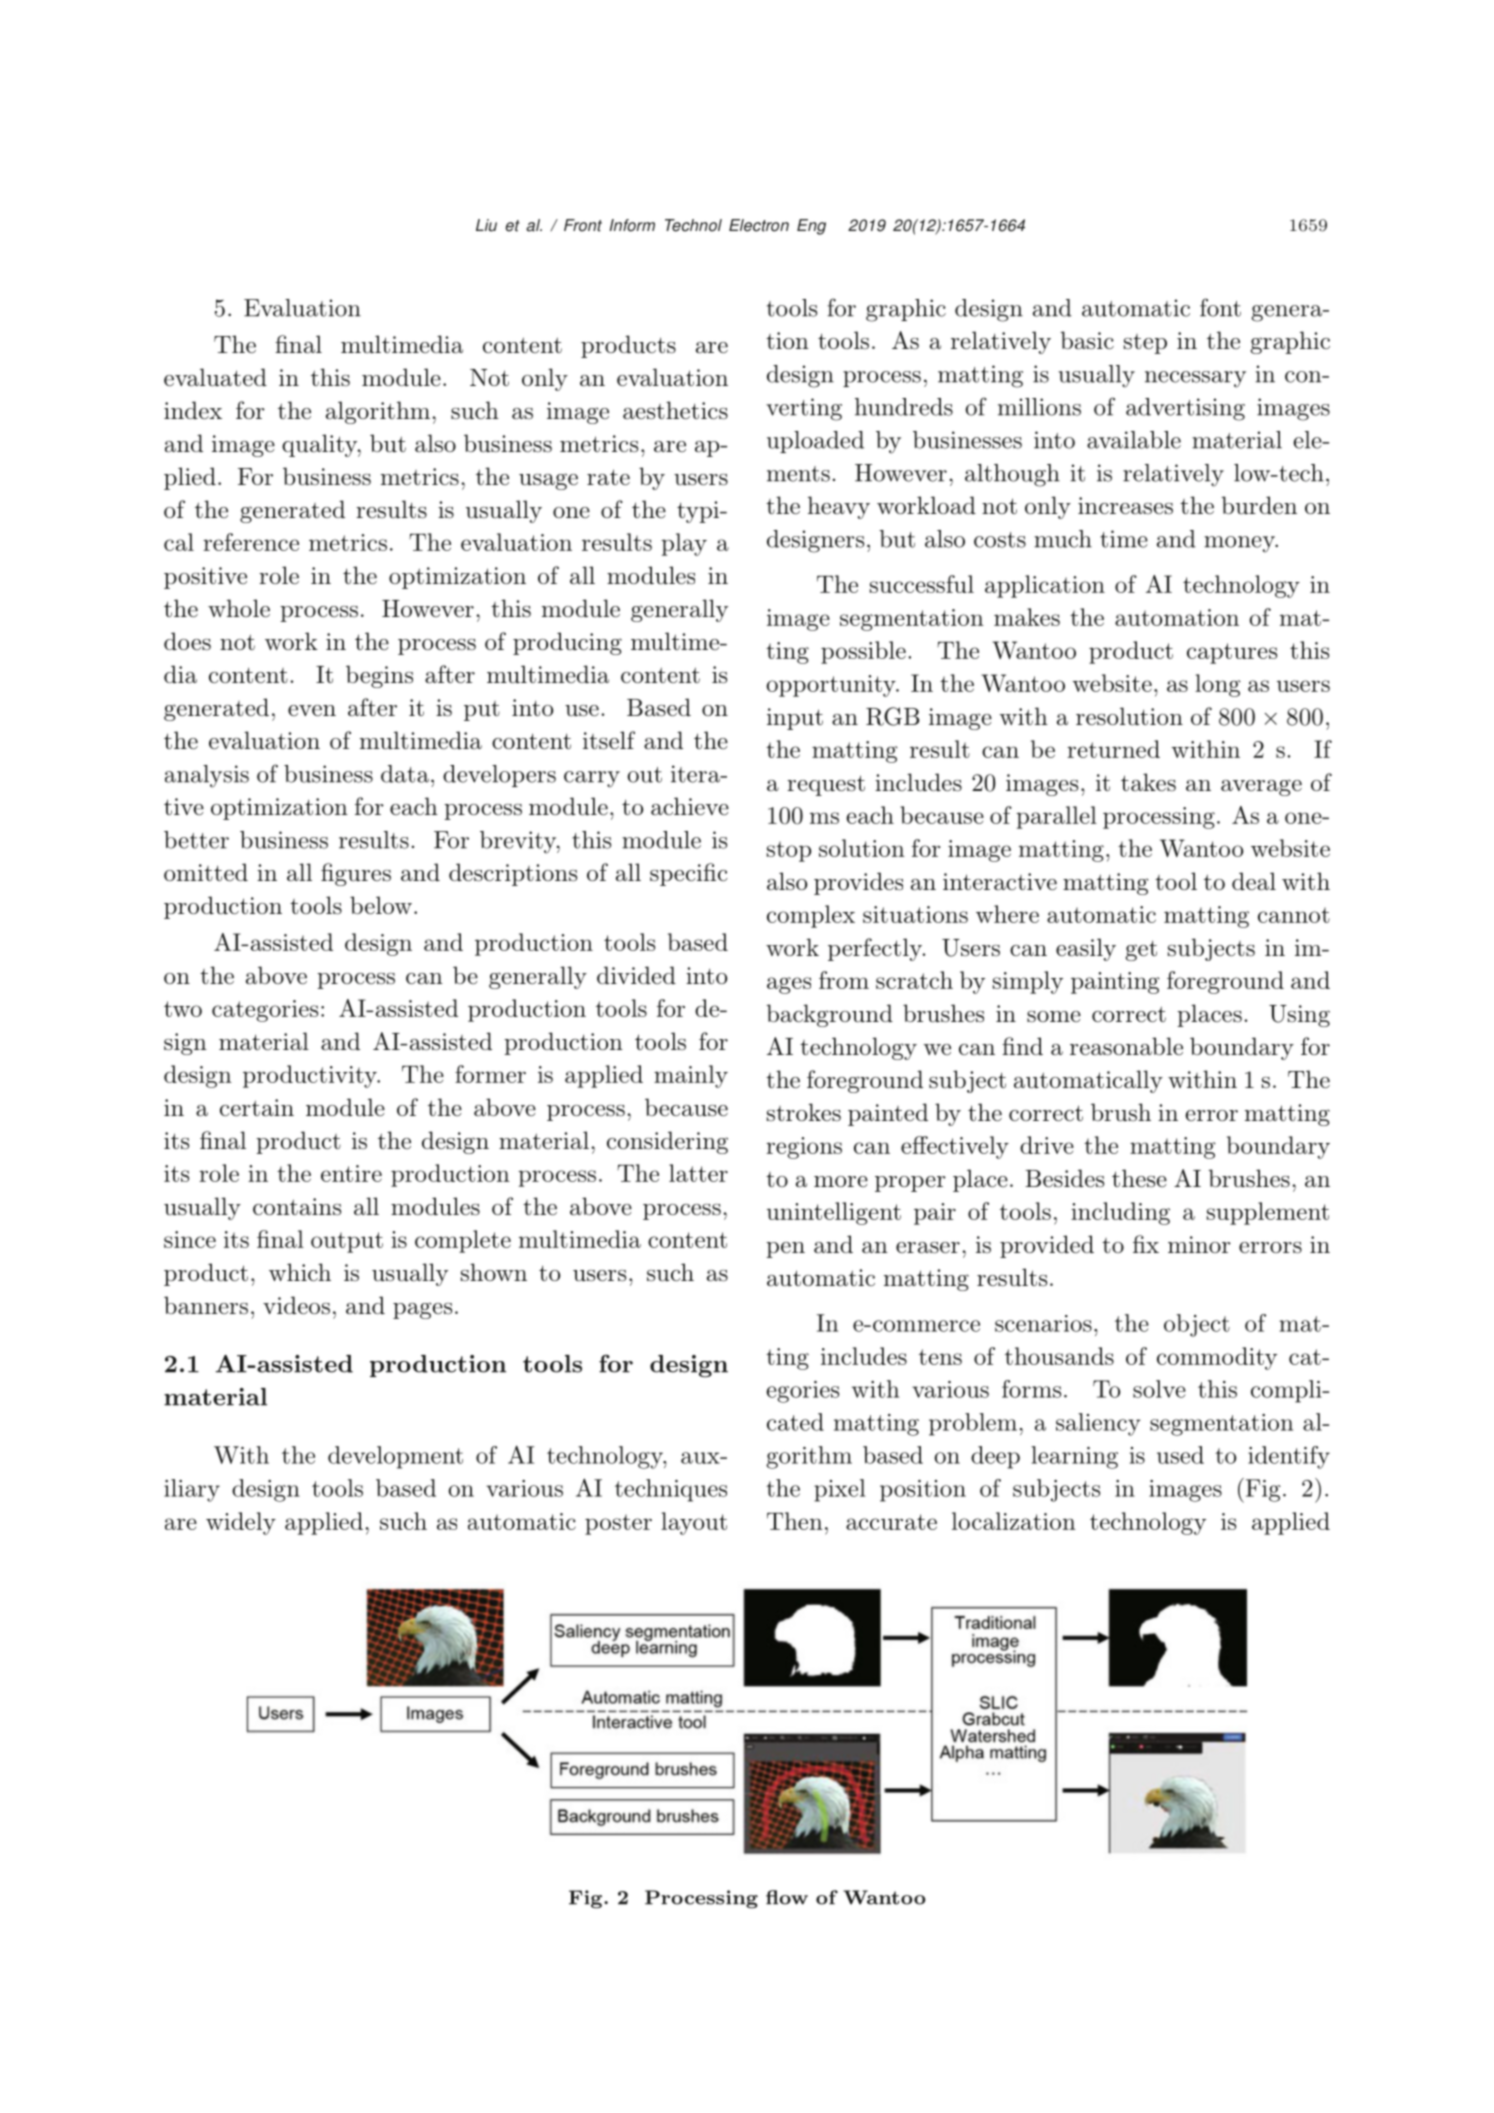  I want to click on layout, so click(694, 1523).
